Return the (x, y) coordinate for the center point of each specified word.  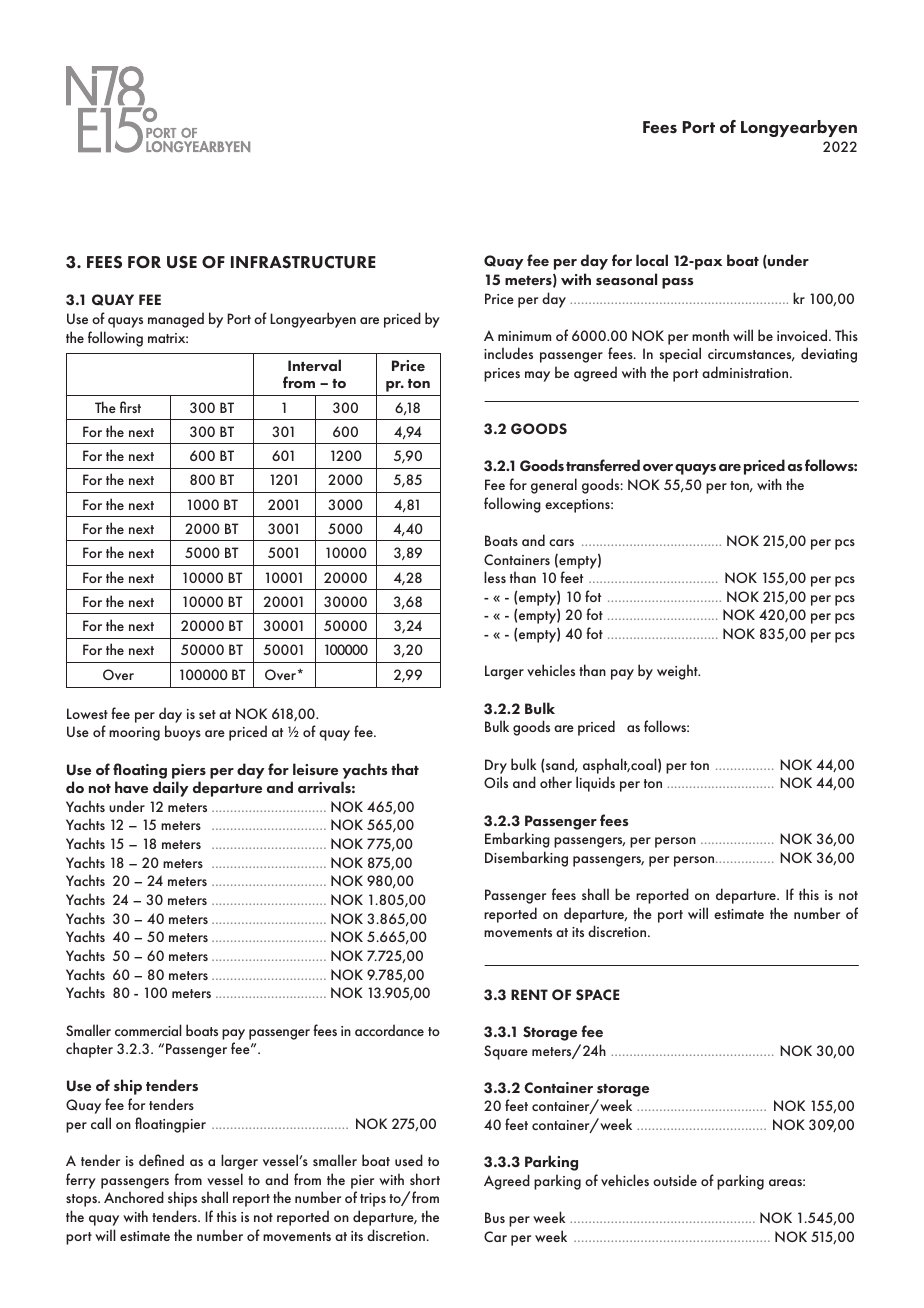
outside (675, 1180)
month (710, 335)
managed (176, 320)
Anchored (134, 1197)
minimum (524, 336)
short (425, 1179)
